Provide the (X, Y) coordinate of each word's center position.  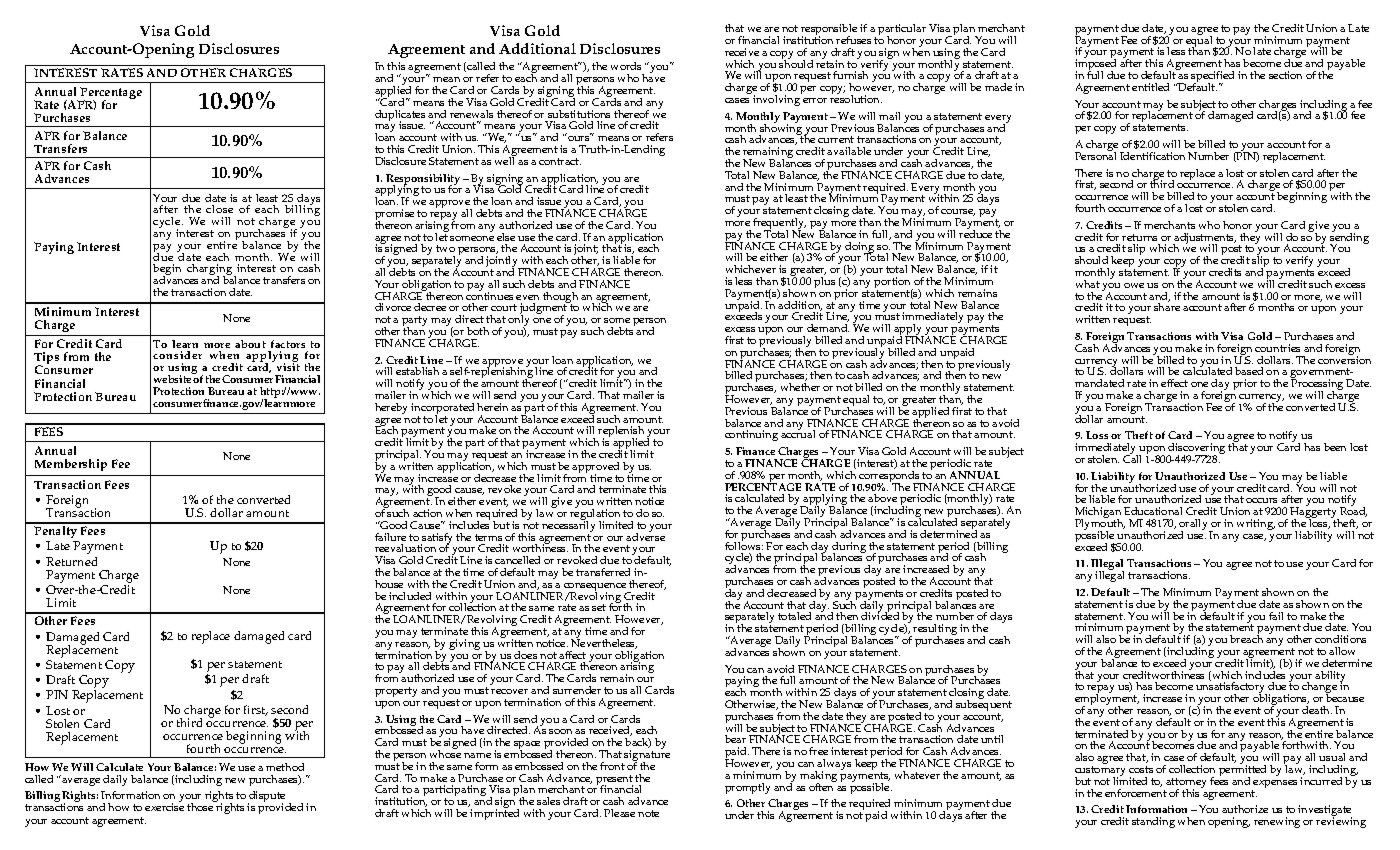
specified (1212, 78)
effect (1174, 383)
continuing (751, 435)
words (626, 66)
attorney (1186, 784)
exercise (164, 807)
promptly (747, 788)
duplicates (400, 116)
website (173, 378)
